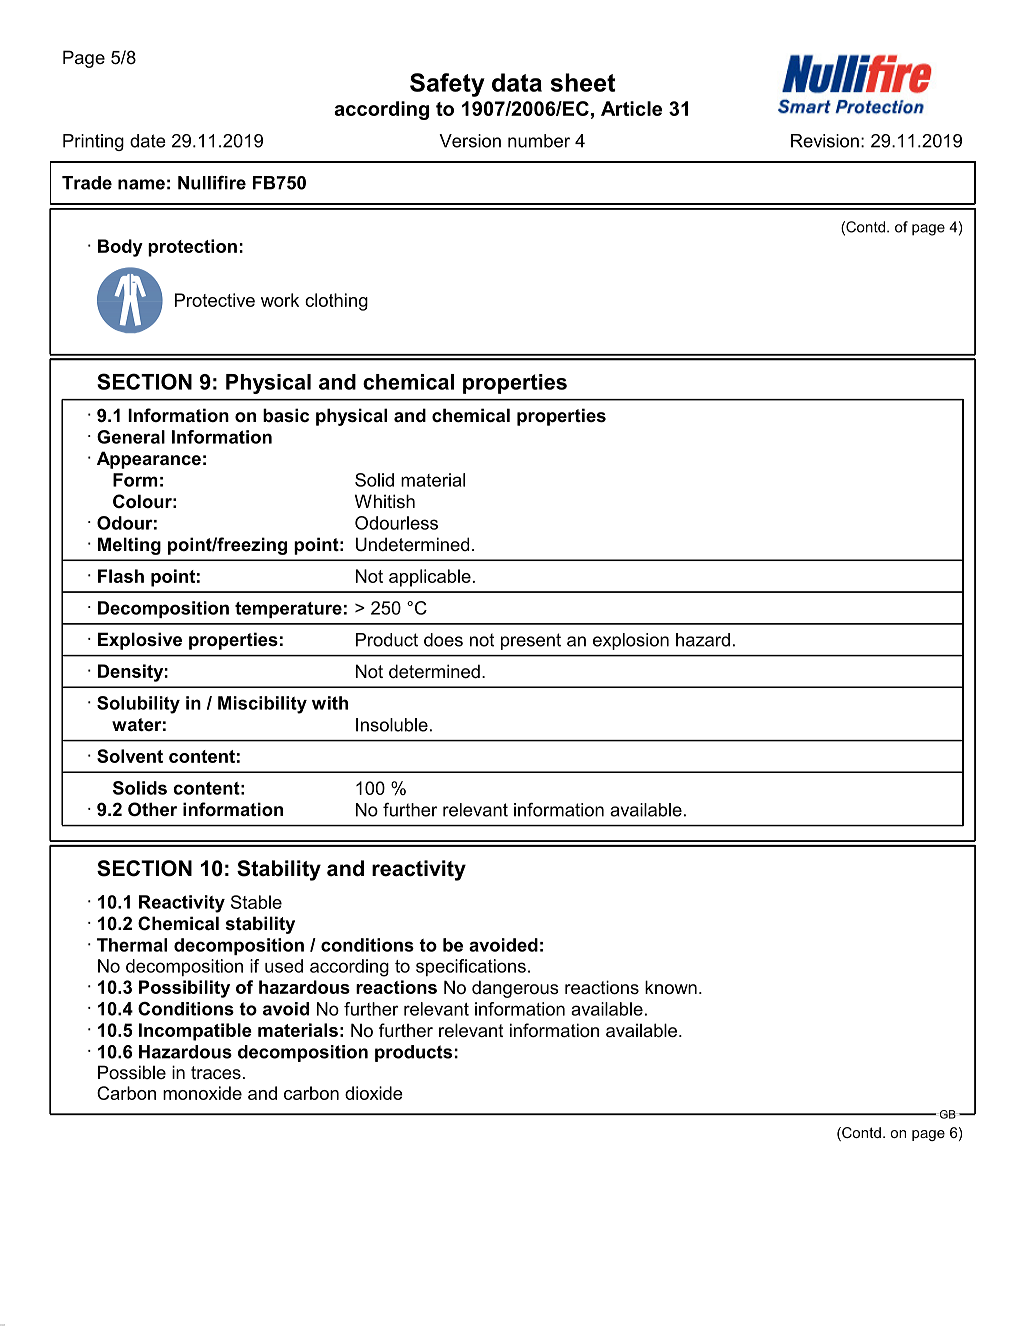 This image has height=1326, width=1025. Describe the element at coordinates (385, 501) in the image. I see `Whitish` at that location.
